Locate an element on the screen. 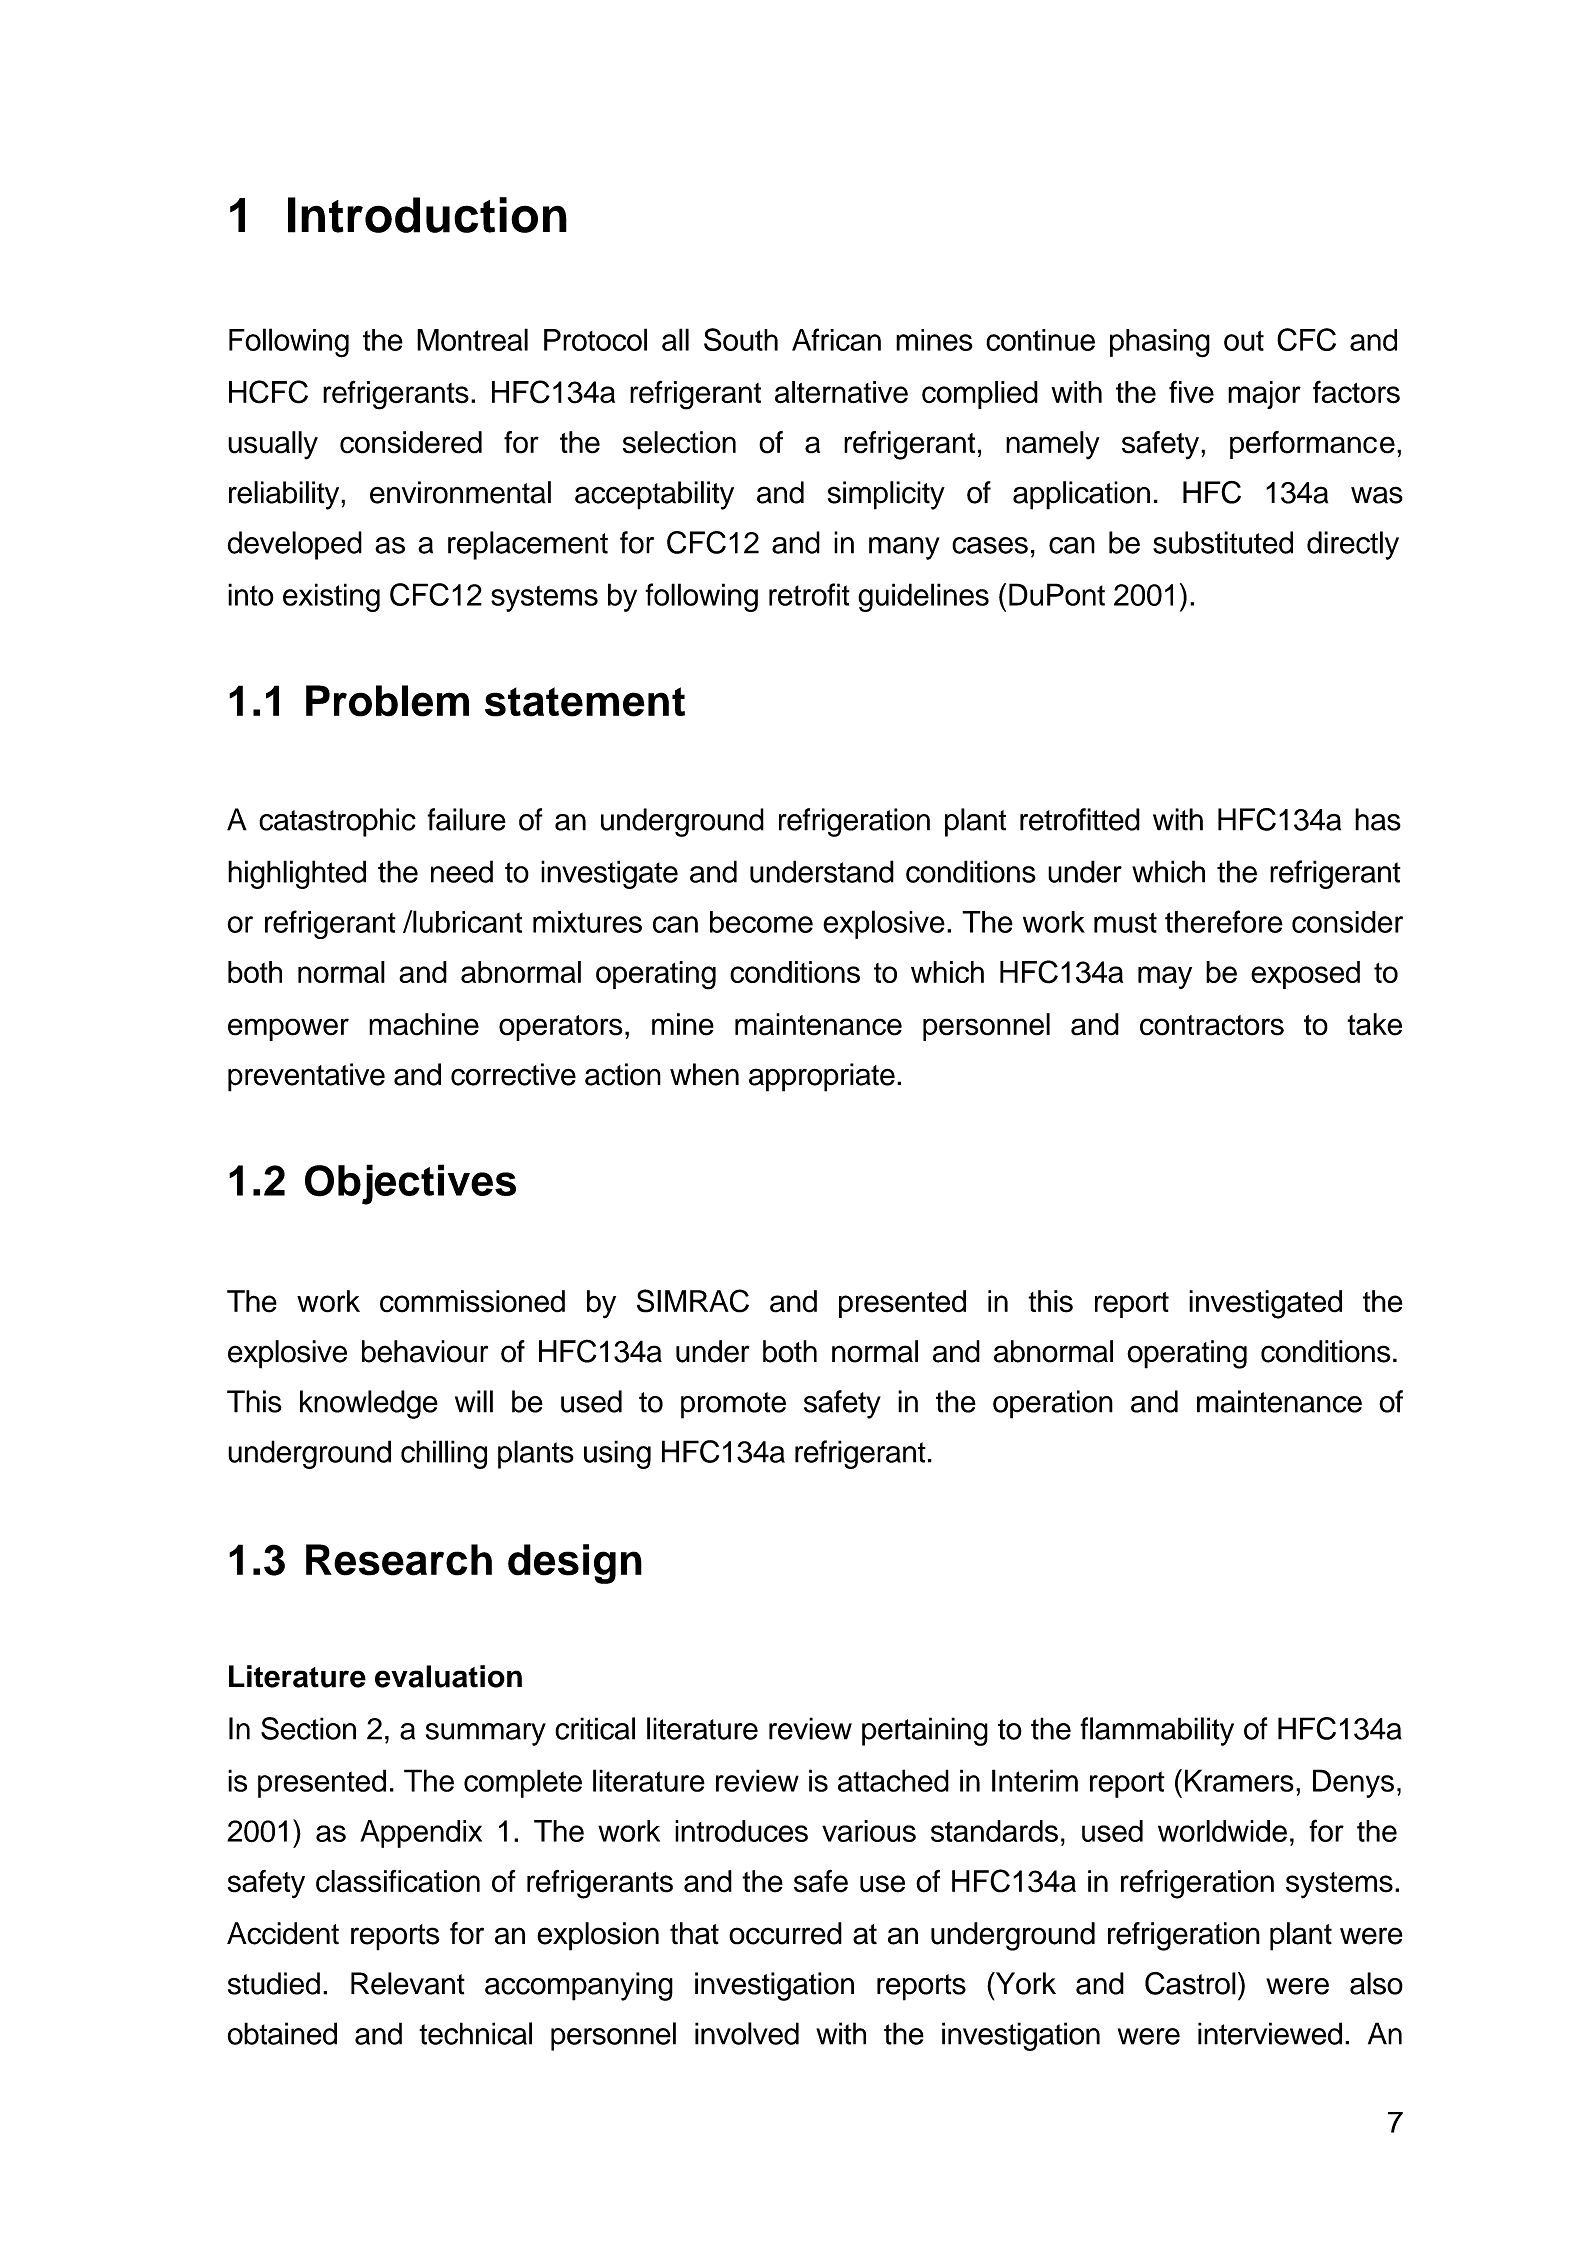 The width and height of the screenshot is (1595, 2253). appropriate is located at coordinates (822, 1077).
